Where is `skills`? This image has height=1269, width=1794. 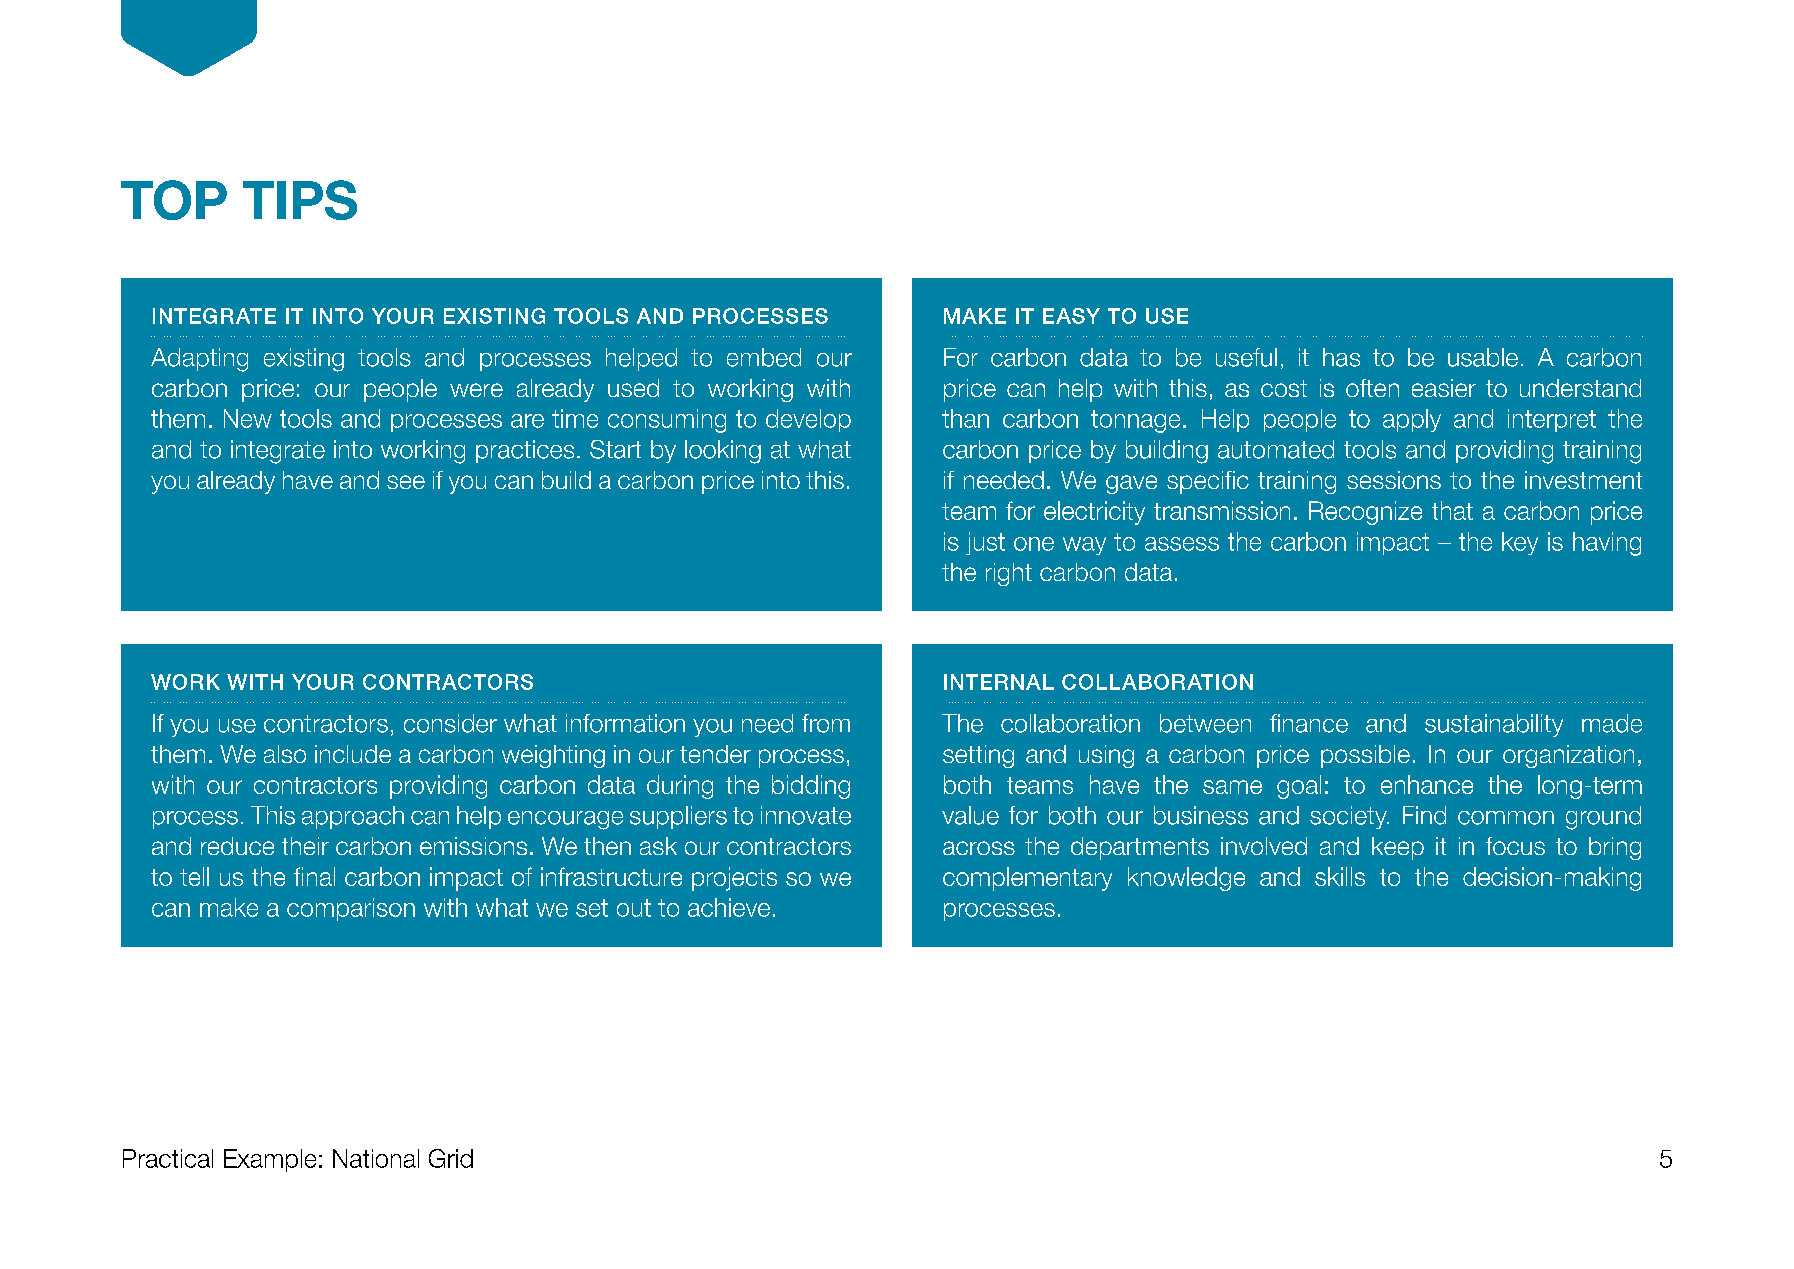 skills is located at coordinates (1340, 876).
